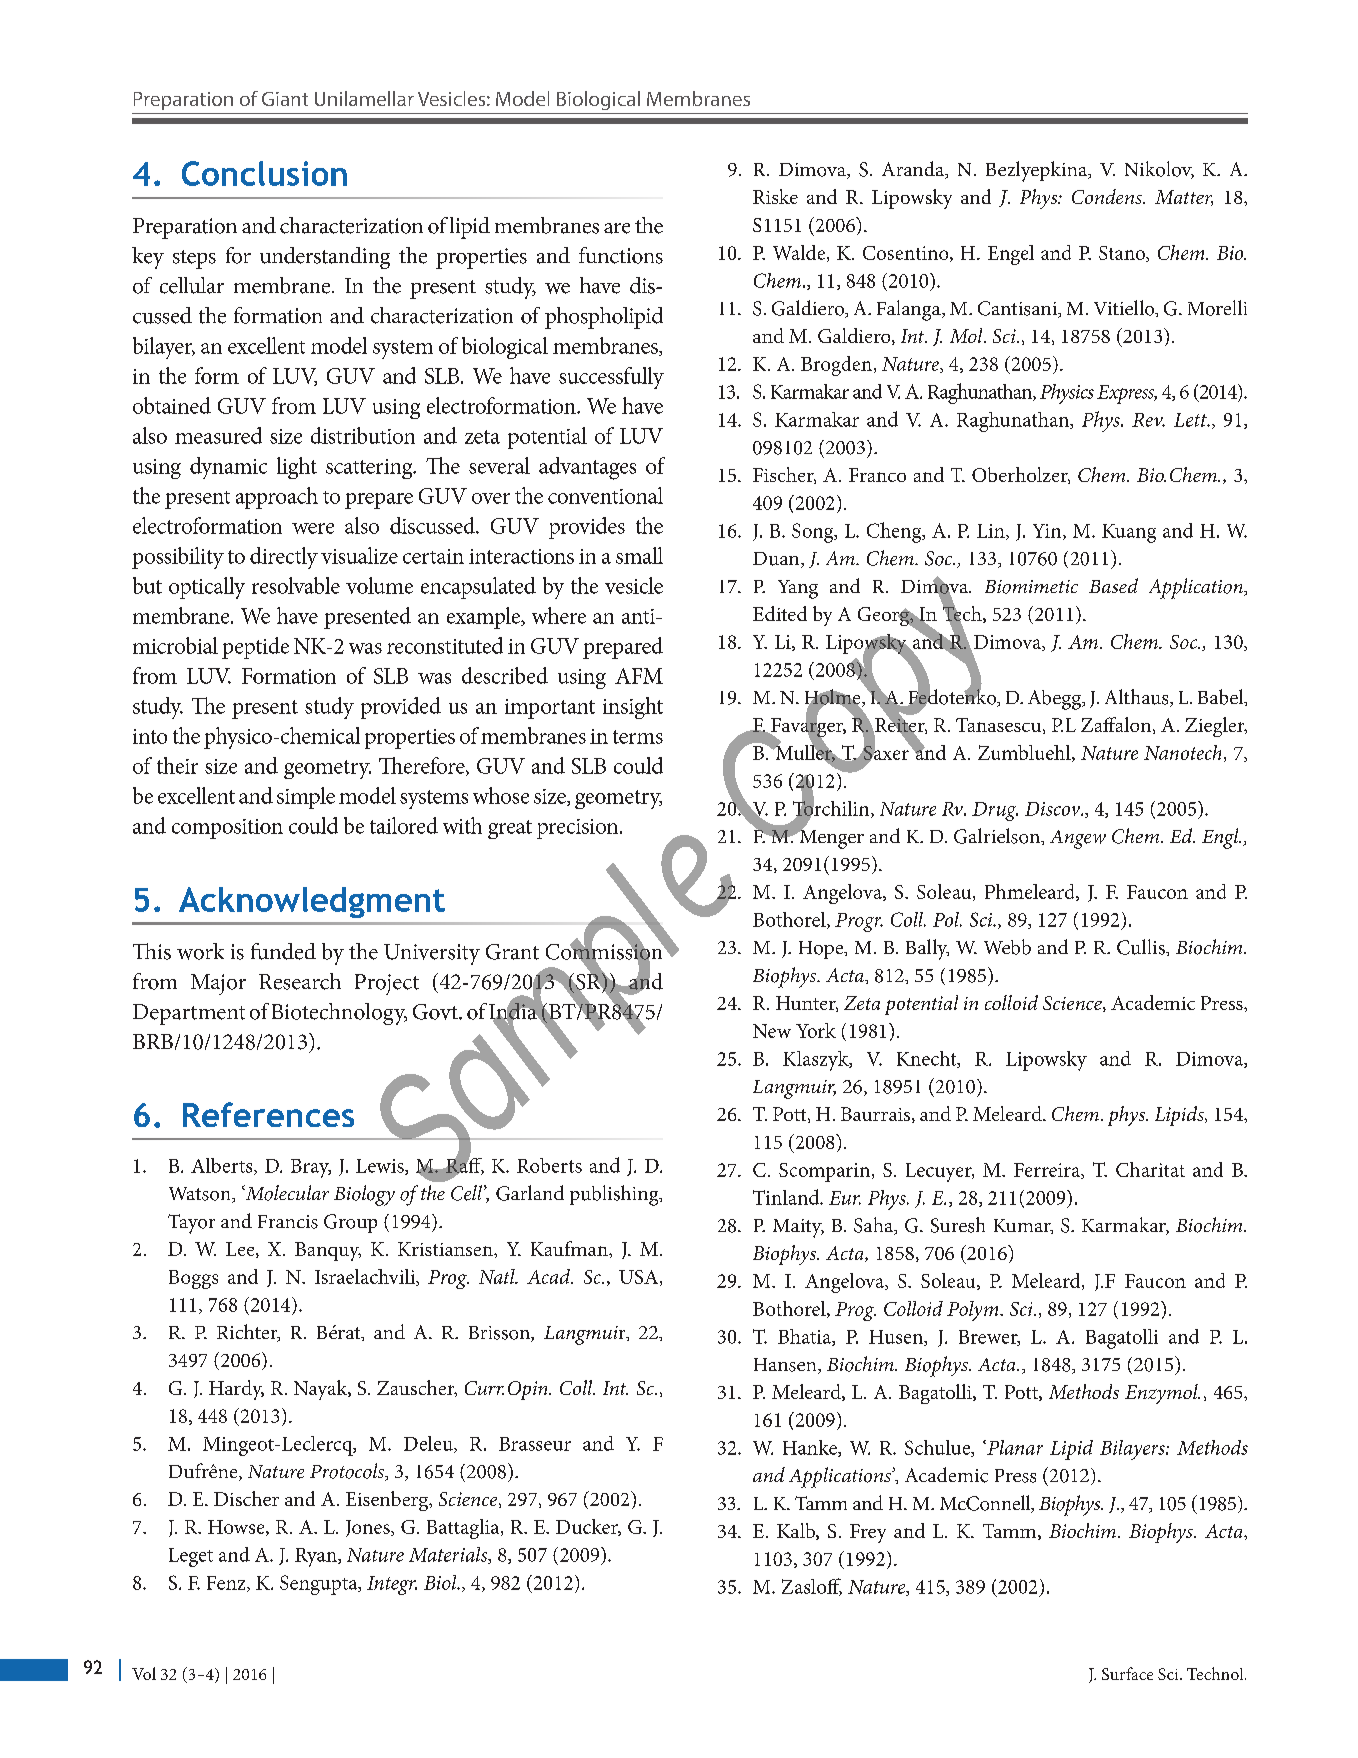 The height and width of the document is (1758, 1358). I want to click on approach, so click(277, 498).
